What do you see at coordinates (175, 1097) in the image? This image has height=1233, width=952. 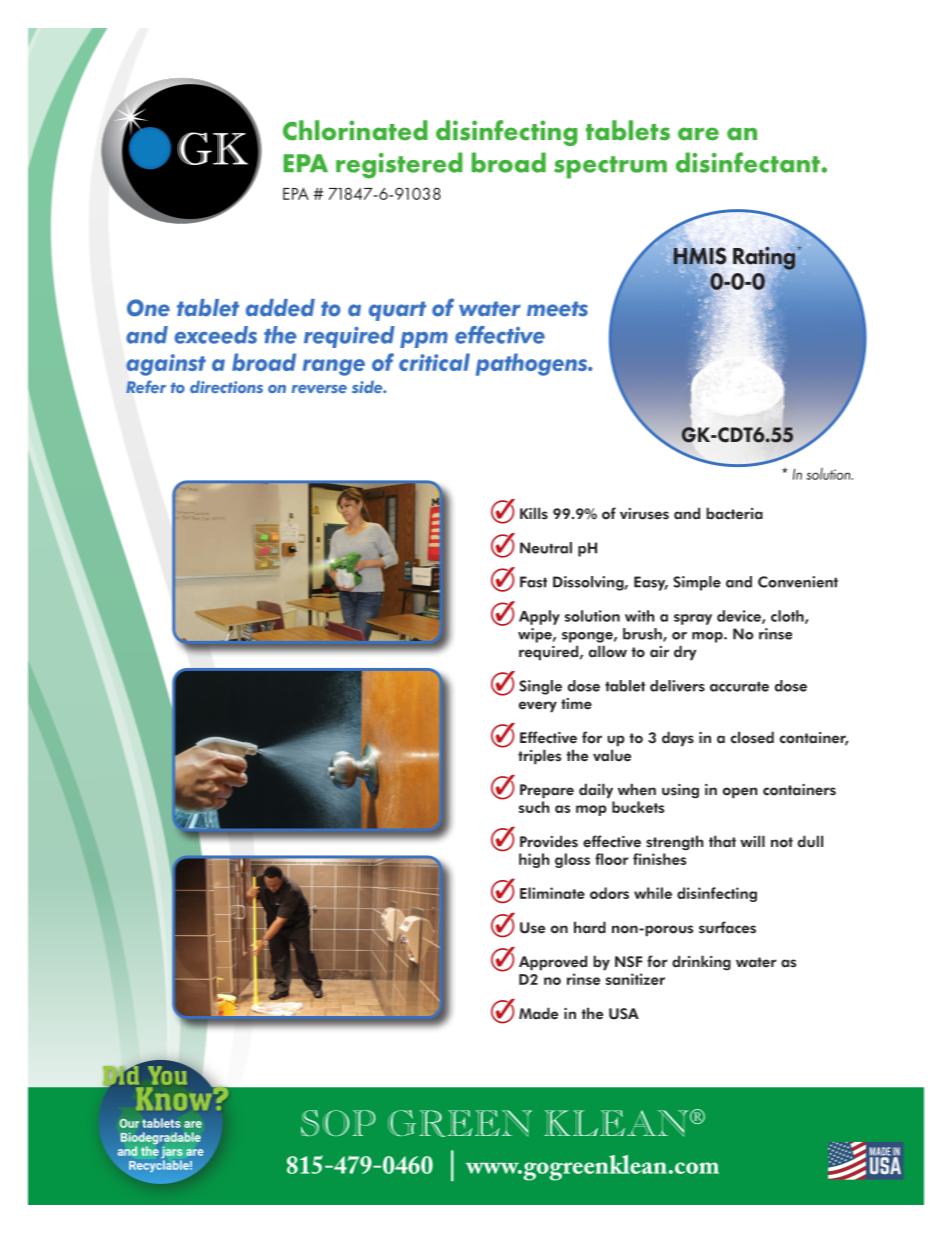 I see `Know` at bounding box center [175, 1097].
